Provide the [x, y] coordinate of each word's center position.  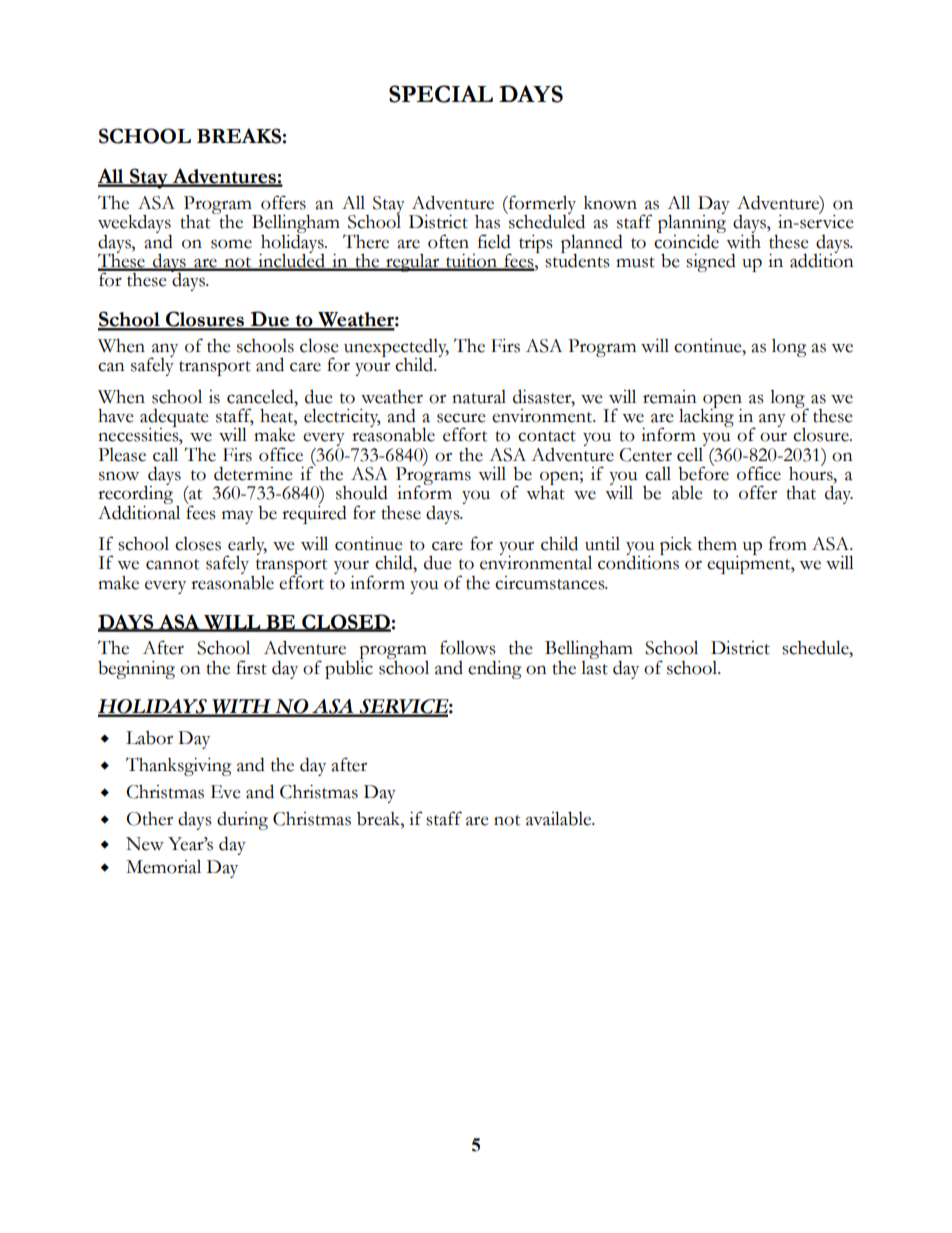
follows [468, 647]
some [231, 244]
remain [670, 397]
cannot [172, 564]
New [145, 844]
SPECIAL [441, 94]
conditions [638, 561]
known [610, 203]
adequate [174, 419]
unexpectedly [396, 349]
